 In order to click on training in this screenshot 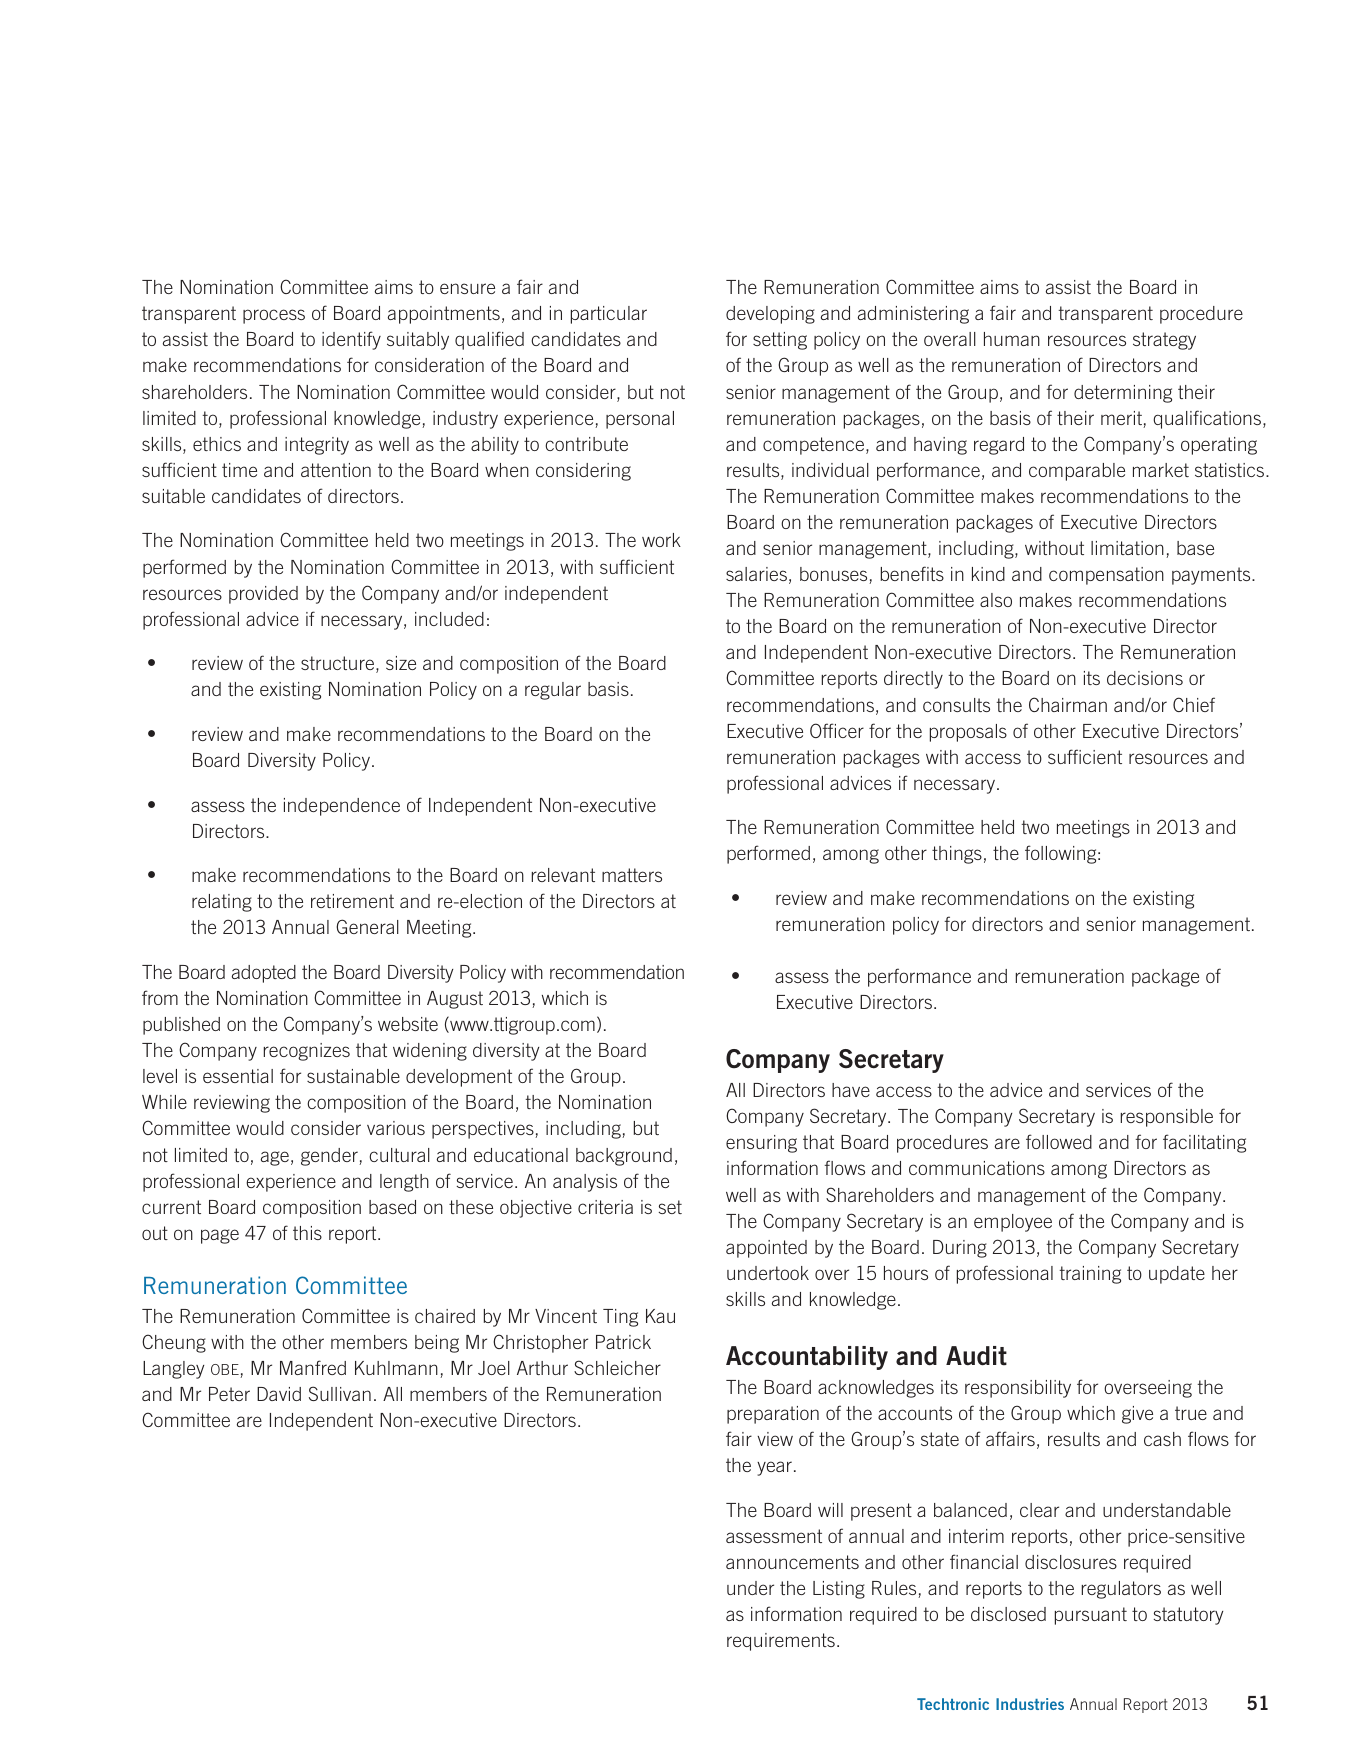, I will do `click(1090, 1275)`.
